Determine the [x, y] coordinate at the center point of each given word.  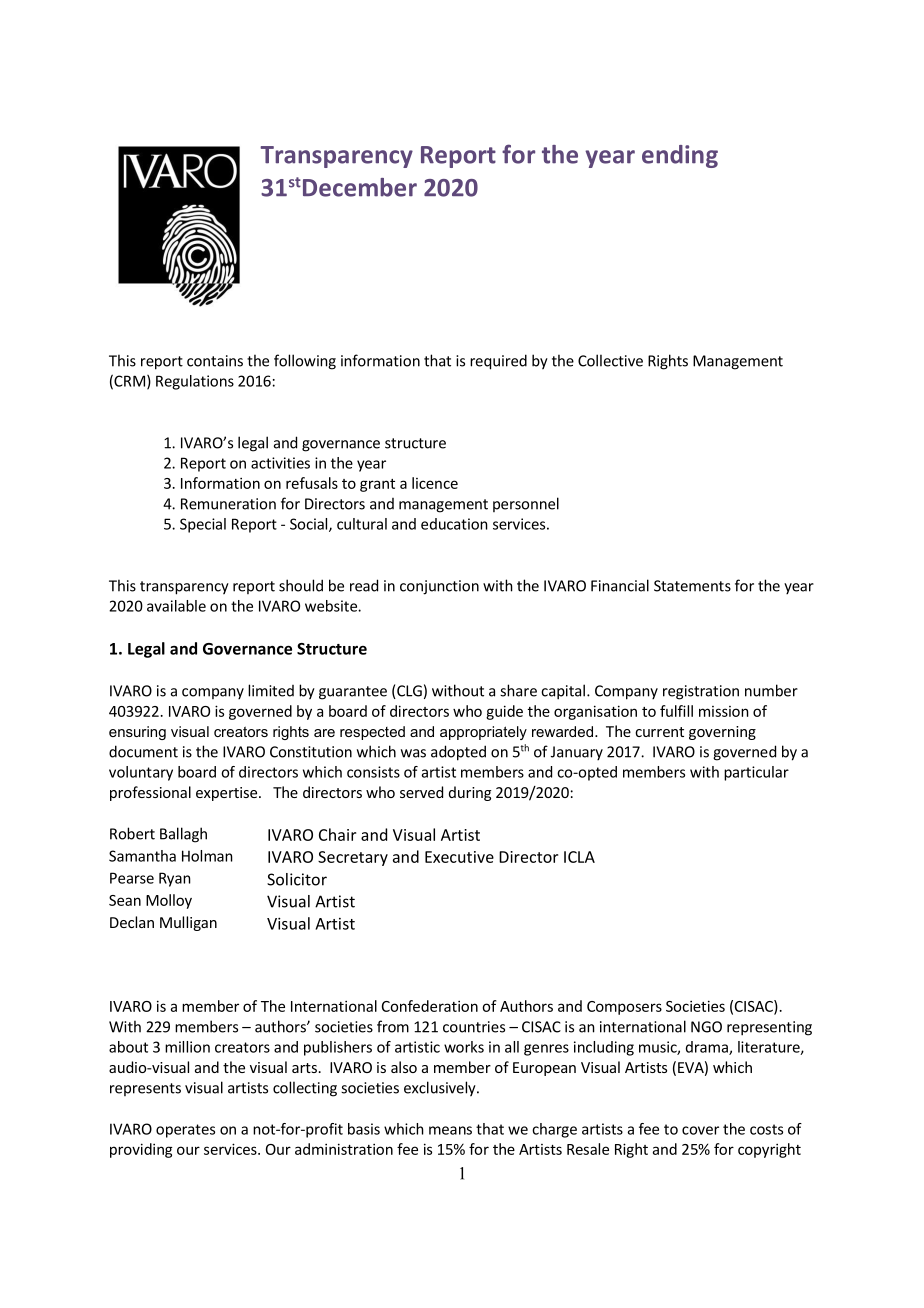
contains [215, 361]
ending [680, 156]
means [450, 1130]
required [498, 362]
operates [185, 1131]
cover [700, 1130]
